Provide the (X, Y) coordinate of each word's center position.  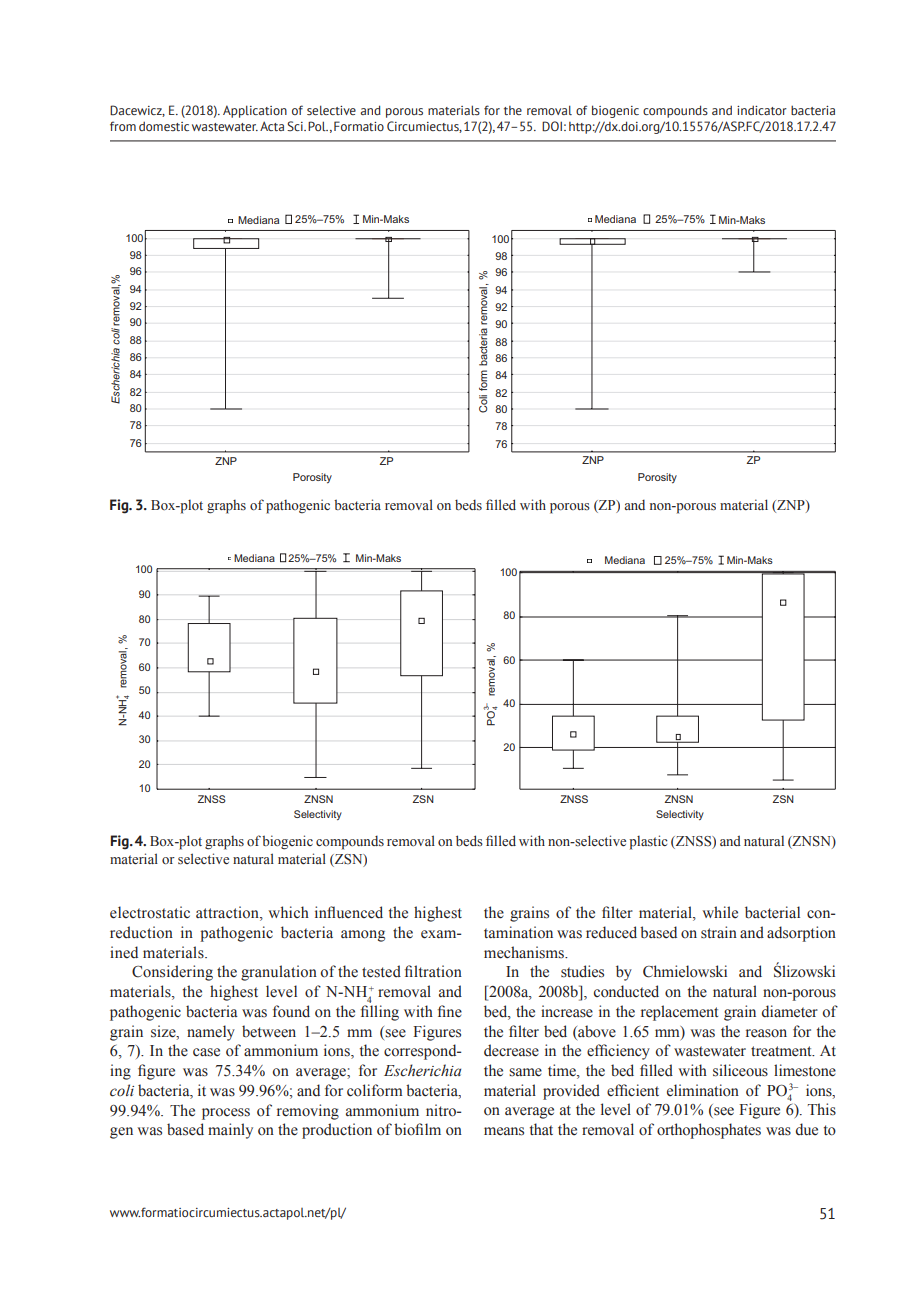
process (226, 1114)
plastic (648, 842)
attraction (228, 913)
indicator (762, 110)
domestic (164, 126)
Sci (296, 126)
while (720, 912)
